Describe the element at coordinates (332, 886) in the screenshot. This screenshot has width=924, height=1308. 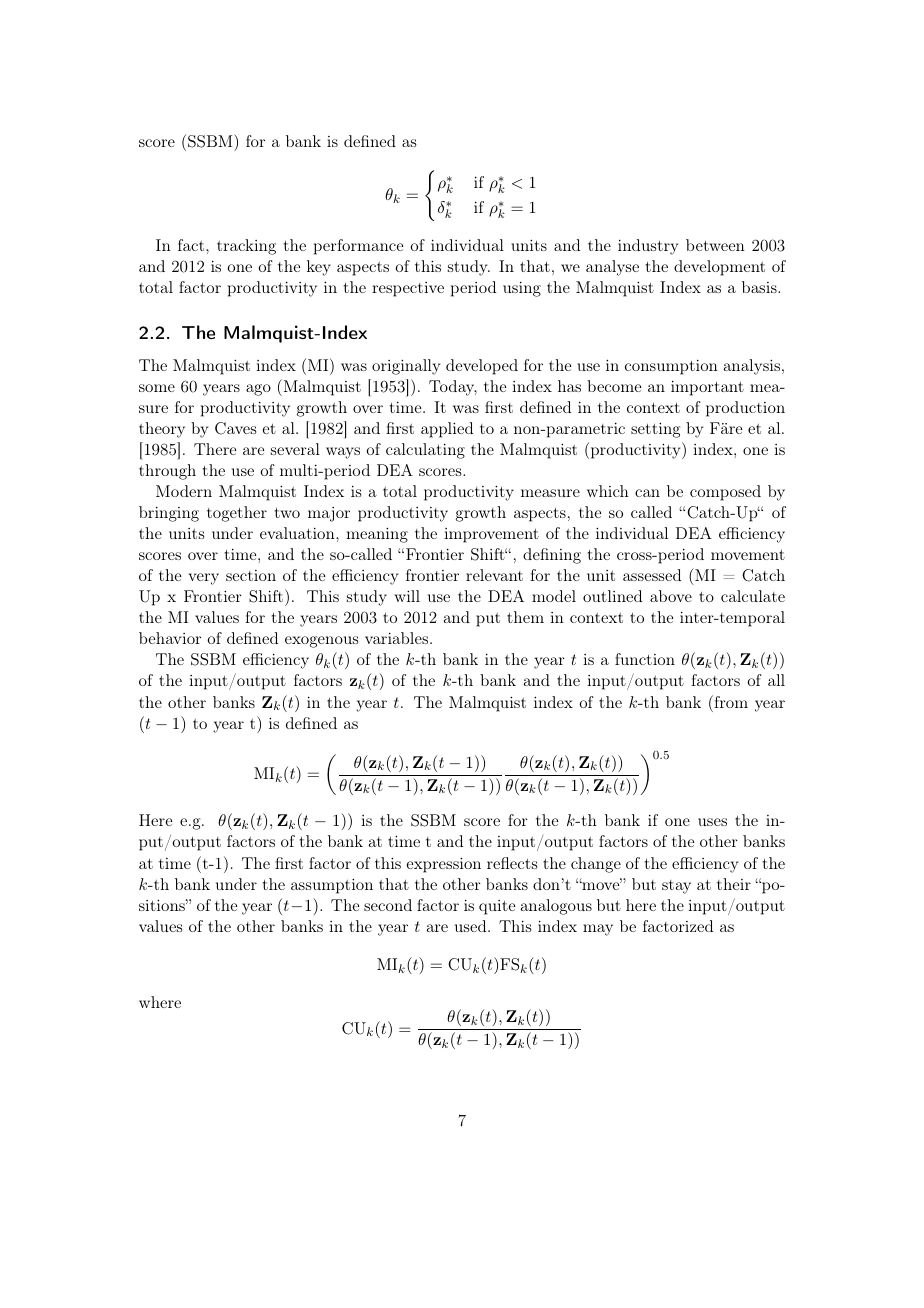
I see `assumption` at that location.
